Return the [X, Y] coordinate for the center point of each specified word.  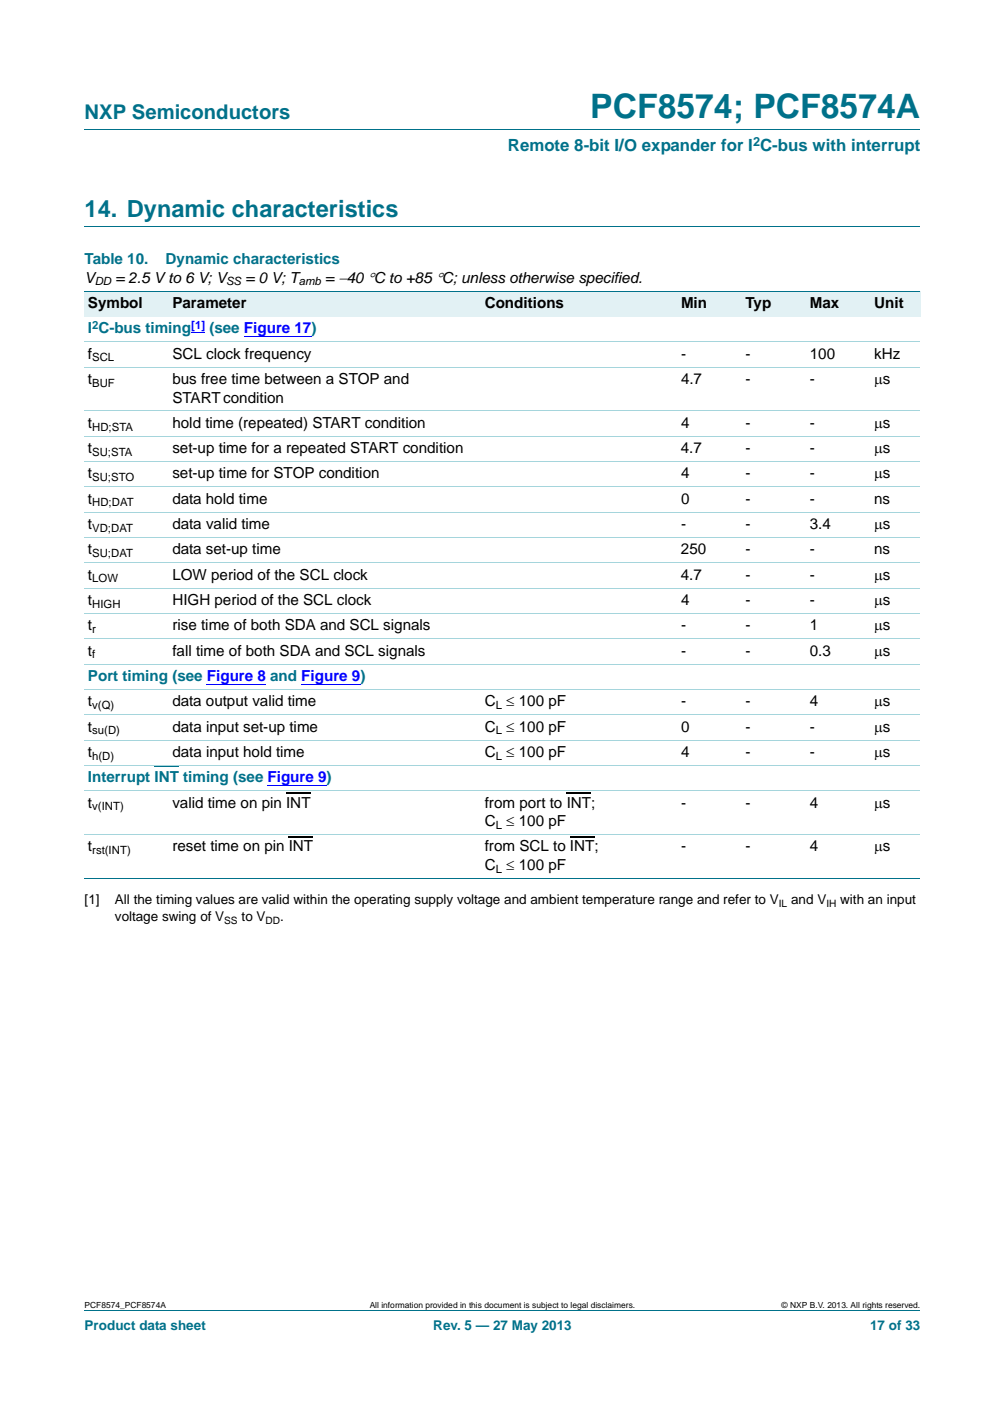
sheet [188, 1325]
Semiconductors [211, 112]
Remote [539, 145]
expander [679, 147]
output [227, 702]
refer [737, 899]
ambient [554, 899]
